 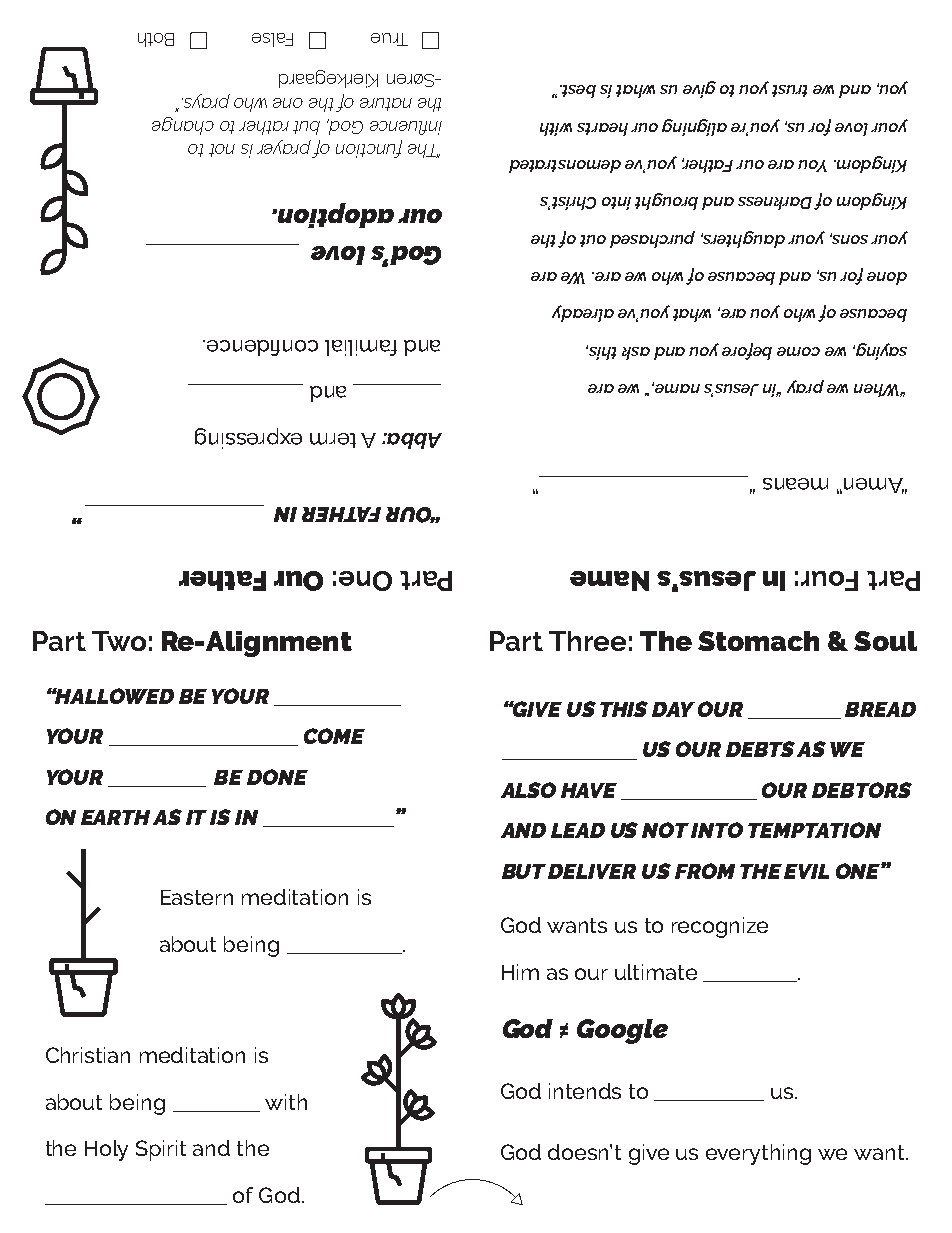 I want to click on Eastern, so click(x=197, y=897).
